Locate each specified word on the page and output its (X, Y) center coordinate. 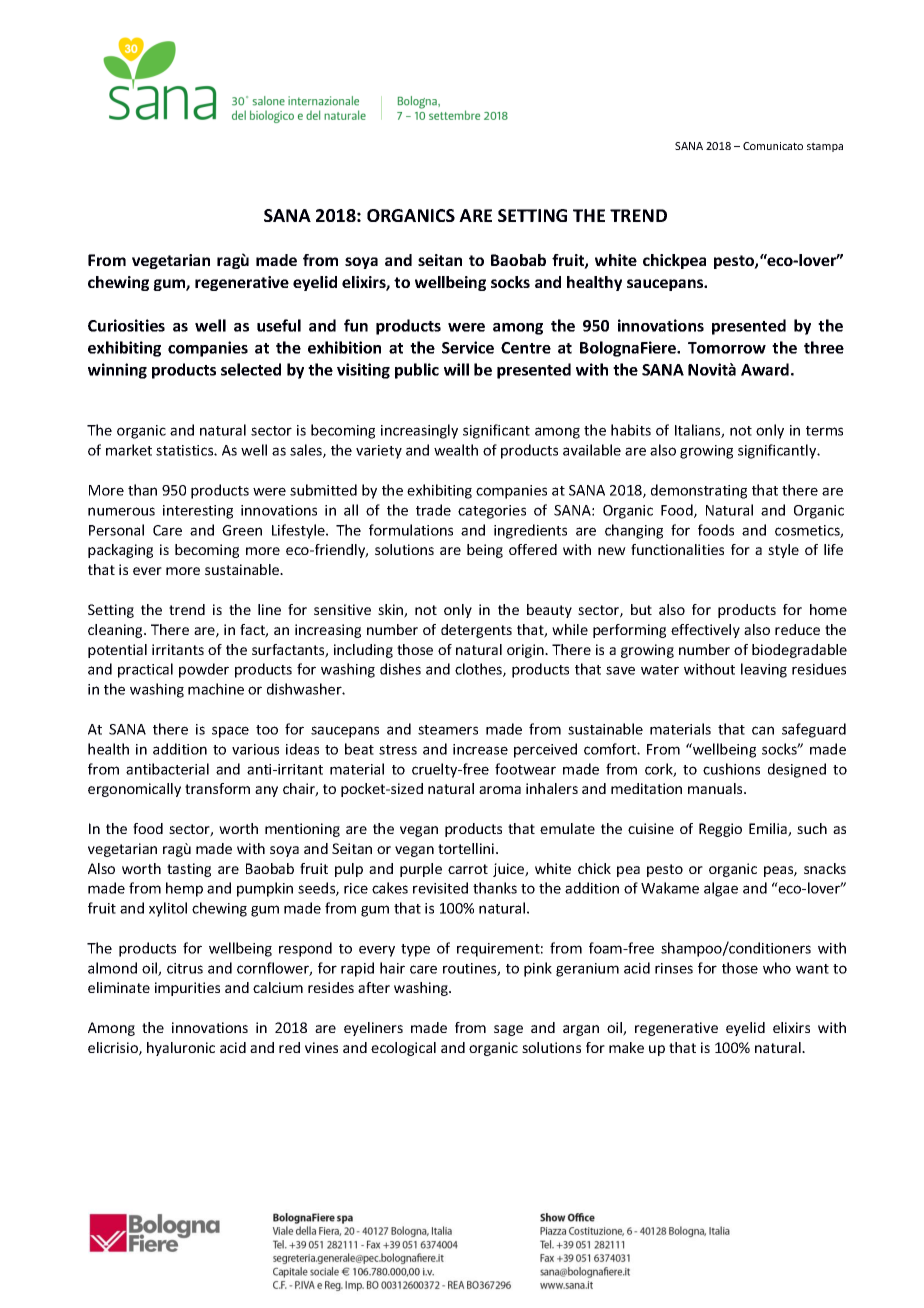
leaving (764, 670)
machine (216, 689)
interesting (198, 512)
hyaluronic (181, 1049)
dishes (400, 669)
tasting (189, 870)
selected (251, 369)
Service (468, 347)
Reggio (720, 830)
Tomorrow (727, 348)
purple (421, 870)
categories (492, 512)
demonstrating (699, 491)
